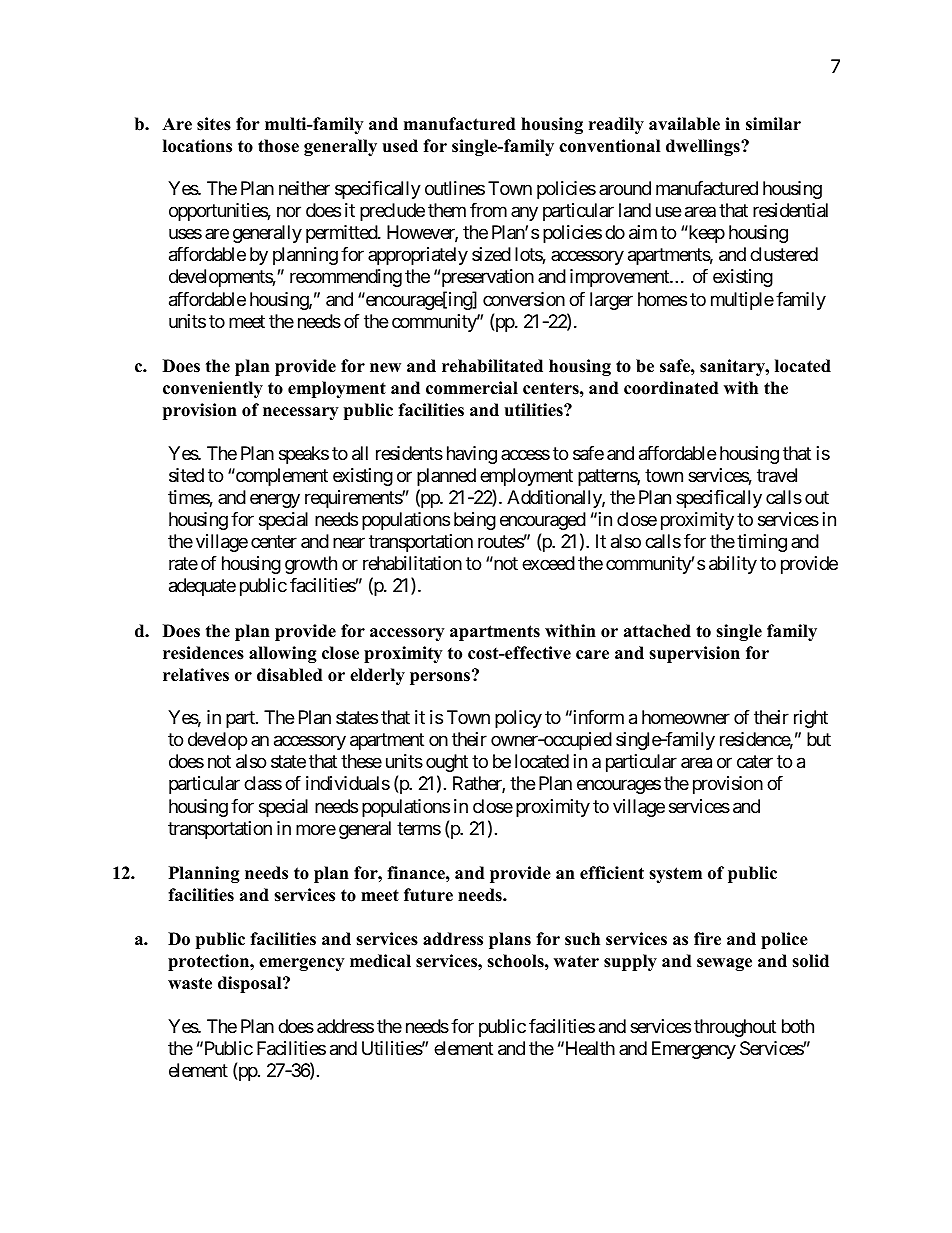 This screenshot has height=1233, width=952. Describe the element at coordinates (283, 654) in the screenshot. I see `allowing` at that location.
